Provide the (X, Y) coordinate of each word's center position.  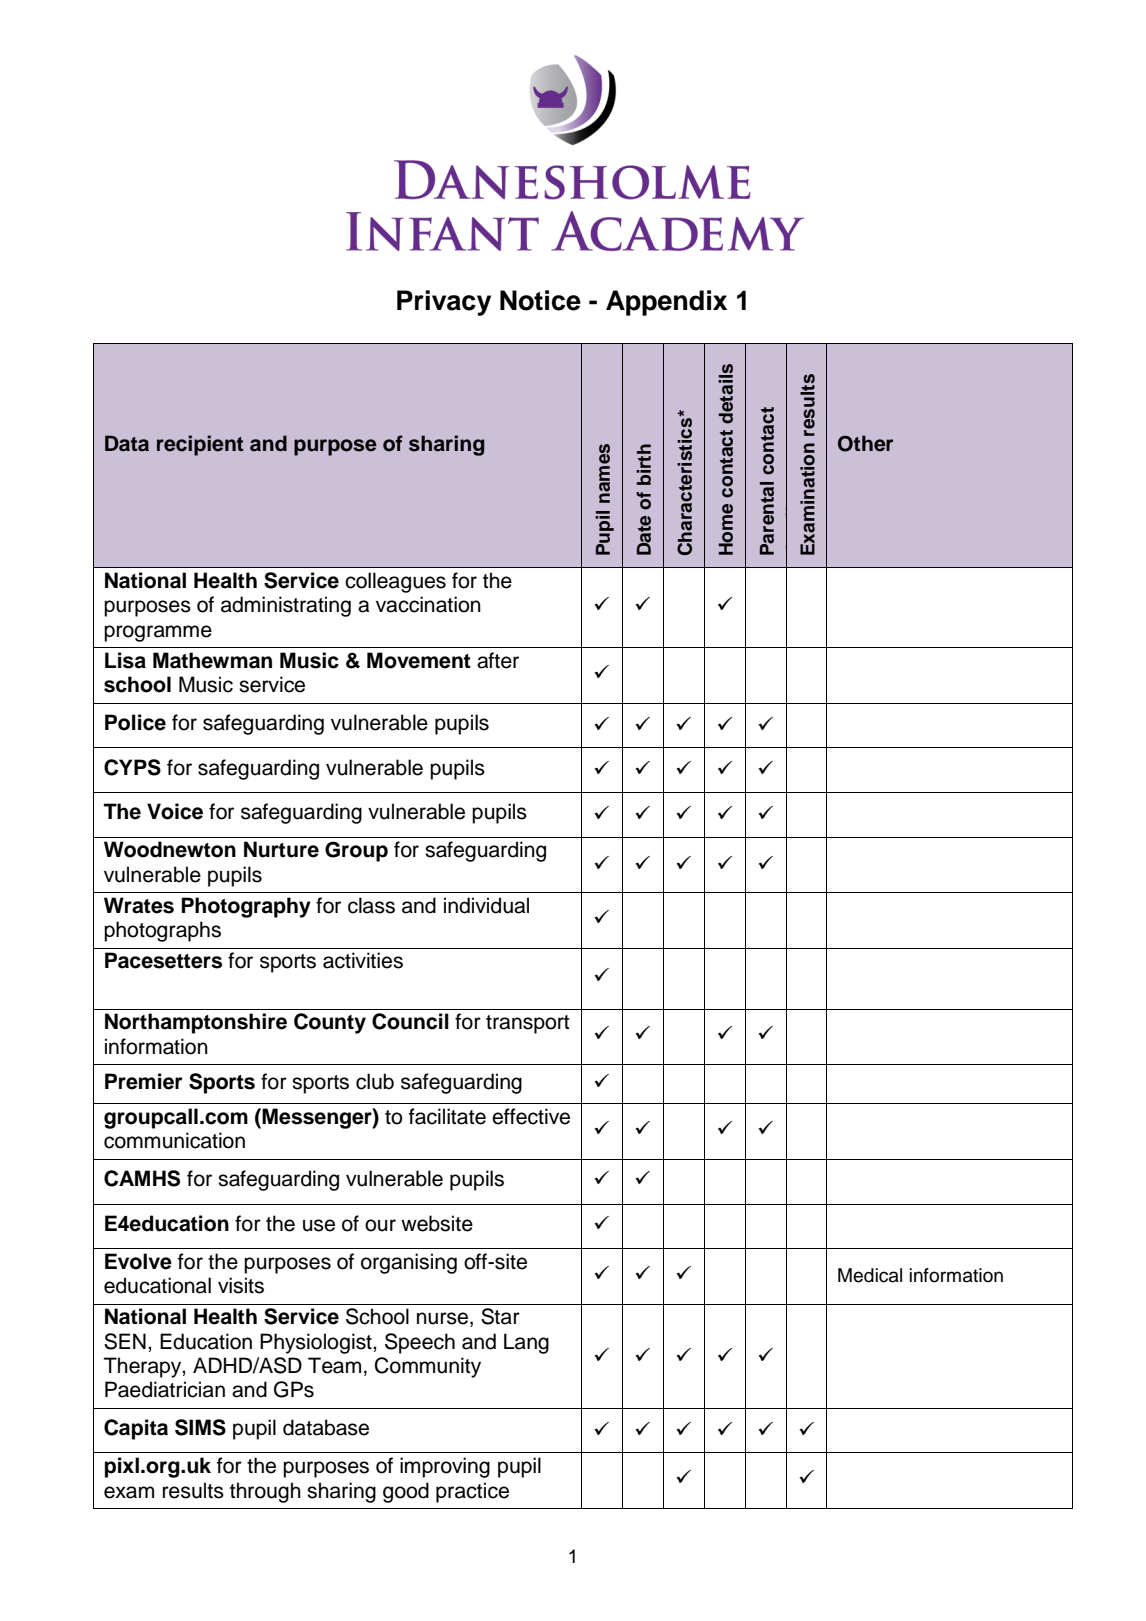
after (498, 660)
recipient (200, 445)
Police (135, 722)
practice (472, 1492)
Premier (144, 1081)
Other (865, 443)
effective (531, 1116)
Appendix (666, 303)
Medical (870, 1275)
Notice (540, 300)
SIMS (200, 1427)
